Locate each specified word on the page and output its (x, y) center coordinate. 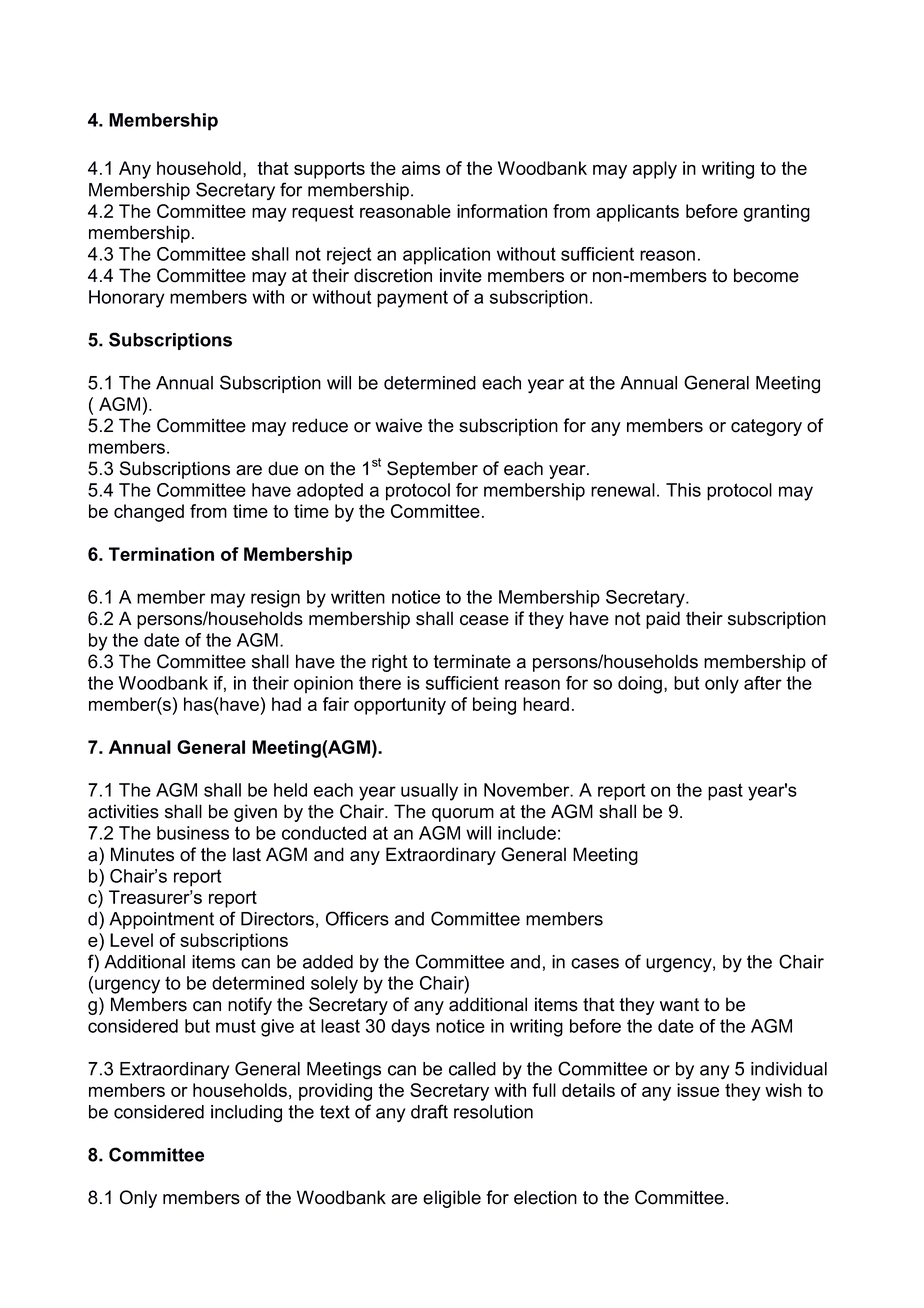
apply (655, 170)
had (286, 704)
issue (698, 1090)
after (763, 683)
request (323, 213)
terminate (472, 661)
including (246, 1114)
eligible (452, 1199)
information (502, 211)
